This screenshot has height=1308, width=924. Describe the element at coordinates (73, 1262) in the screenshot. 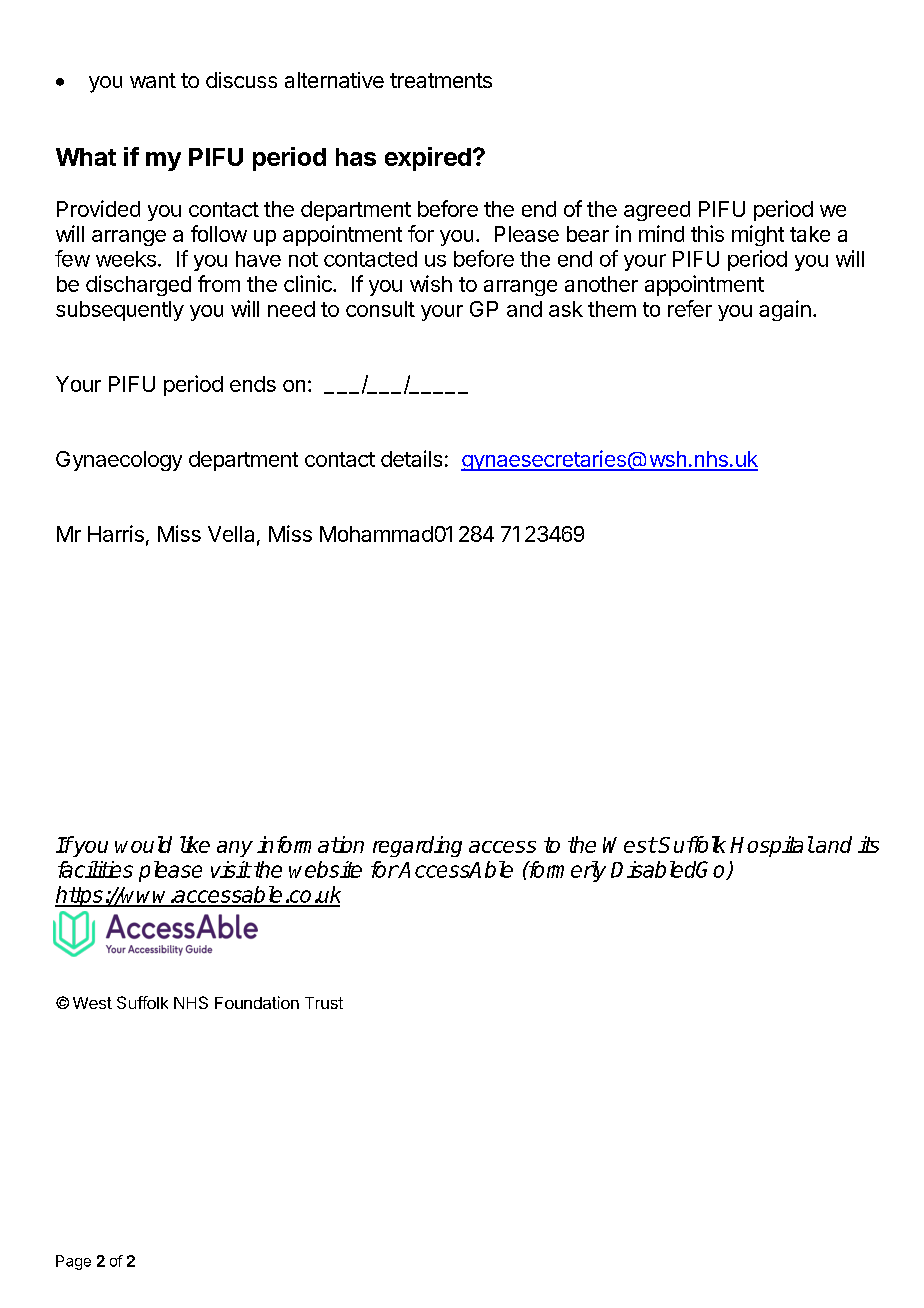

I see `Page` at that location.
